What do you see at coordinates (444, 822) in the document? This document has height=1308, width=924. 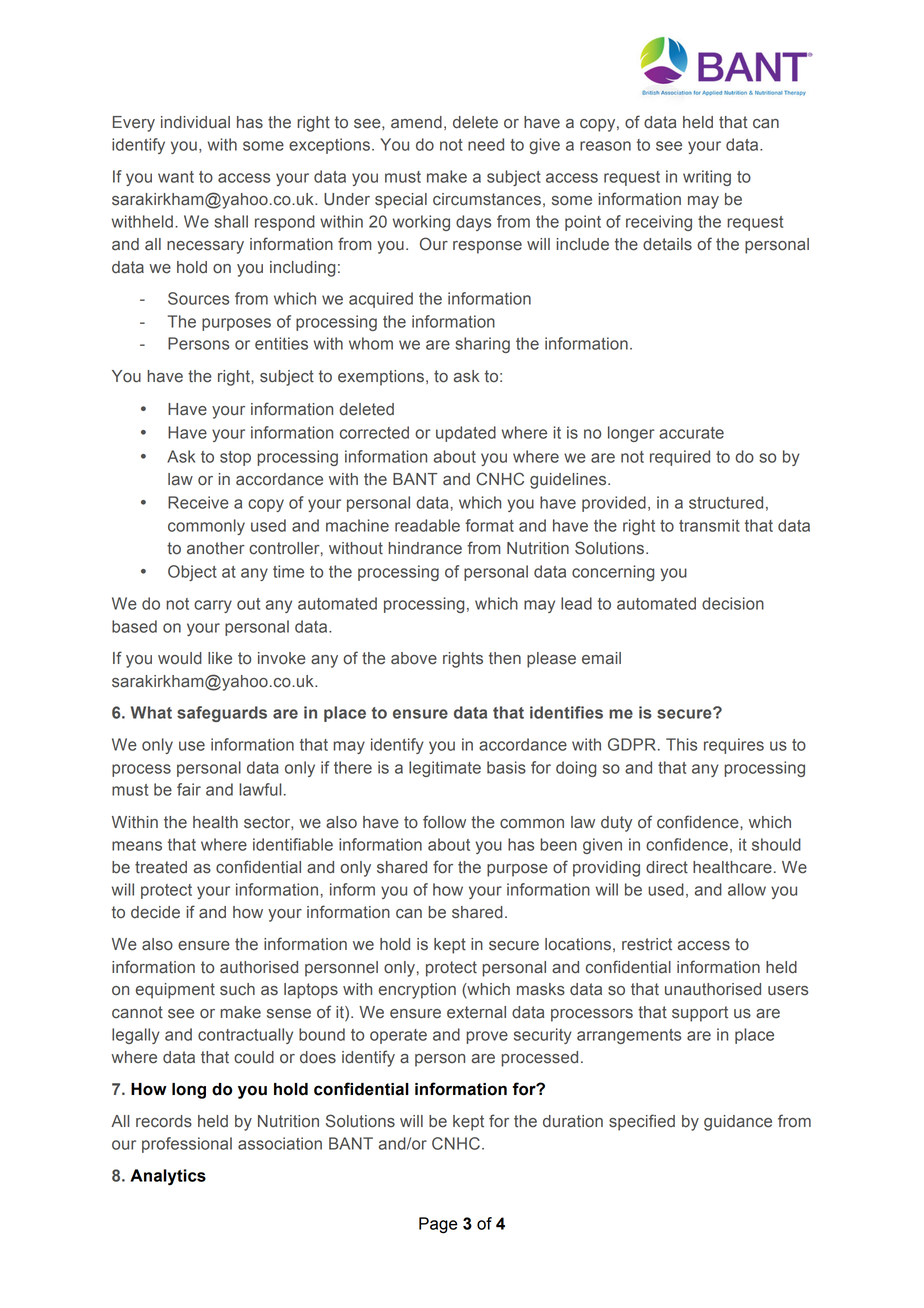 I see `follow` at bounding box center [444, 822].
